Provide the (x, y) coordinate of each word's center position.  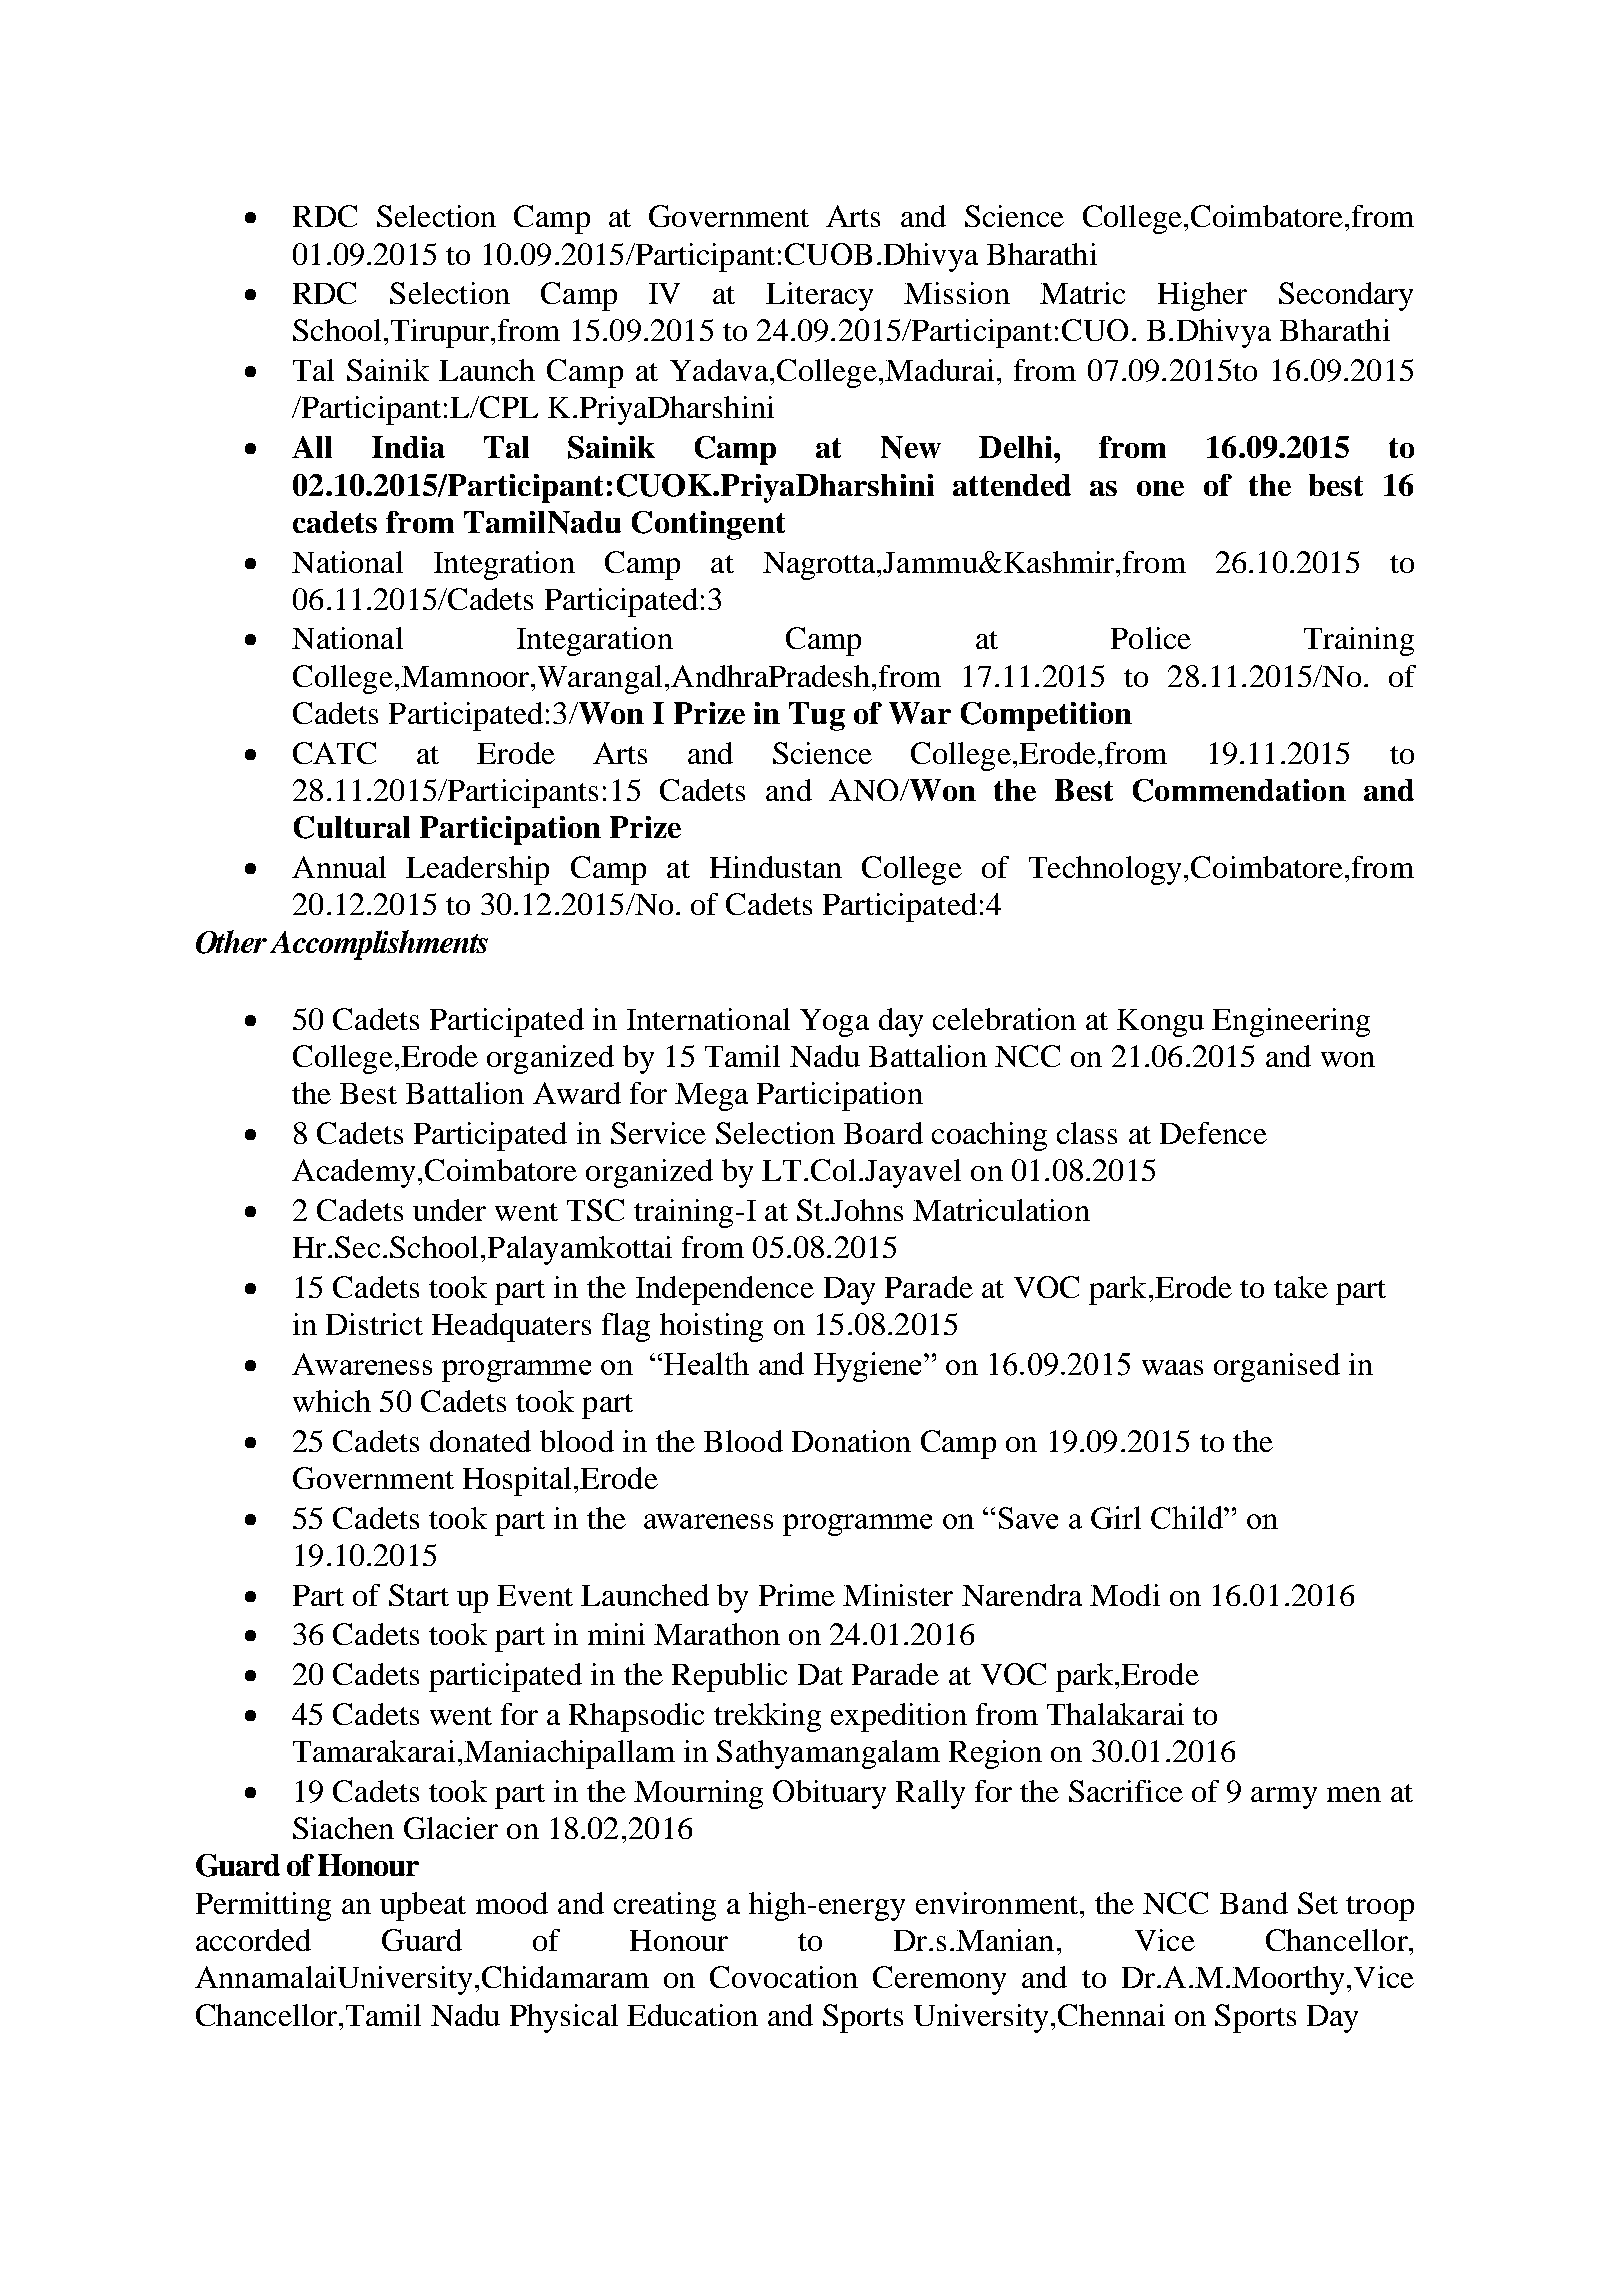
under (449, 1210)
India (408, 447)
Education (692, 2015)
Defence (1213, 1133)
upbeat (423, 1906)
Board (883, 1133)
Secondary (1346, 296)
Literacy (819, 296)
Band (1254, 1903)
